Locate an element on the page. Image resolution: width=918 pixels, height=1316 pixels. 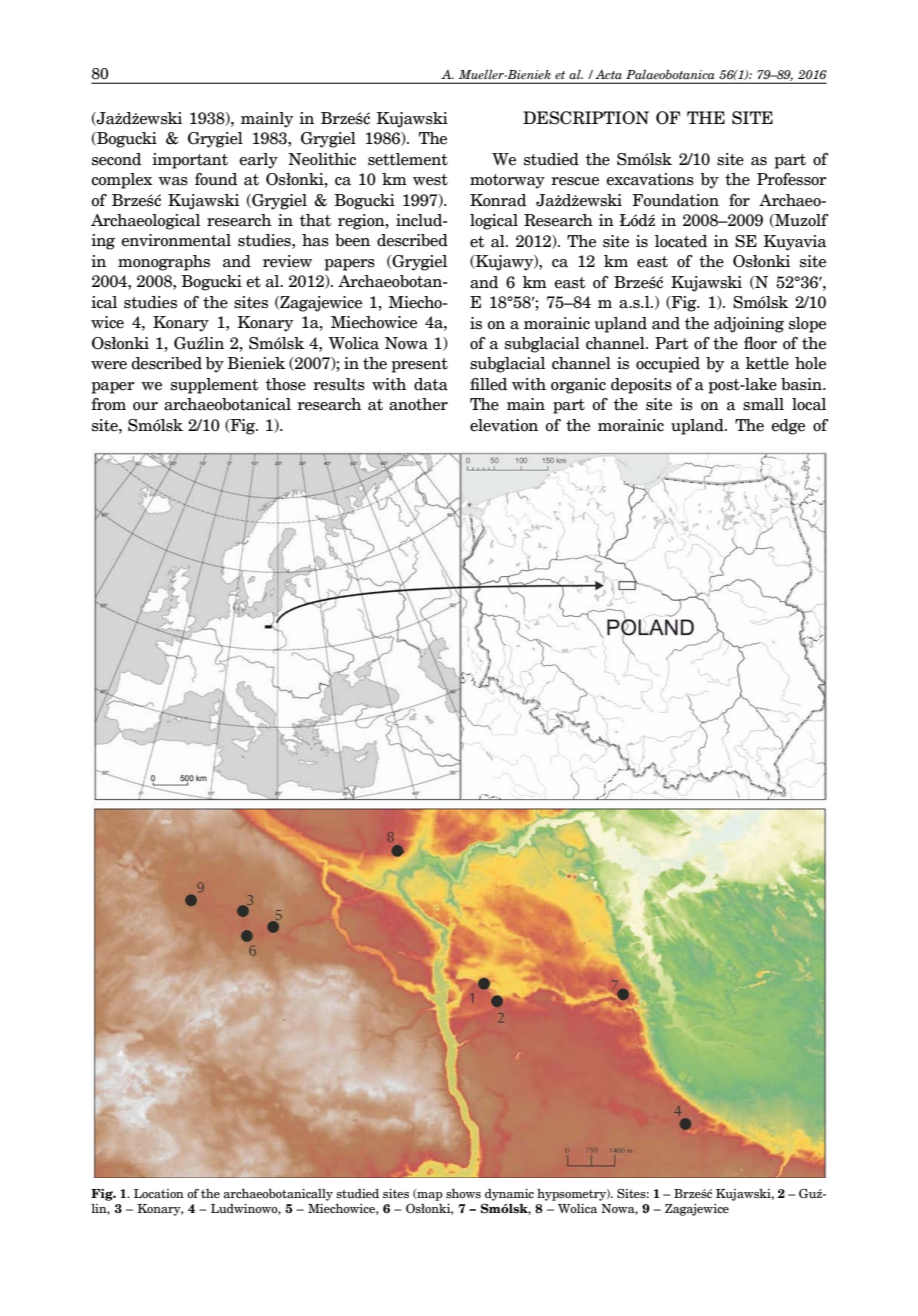
Professor is located at coordinates (792, 179).
